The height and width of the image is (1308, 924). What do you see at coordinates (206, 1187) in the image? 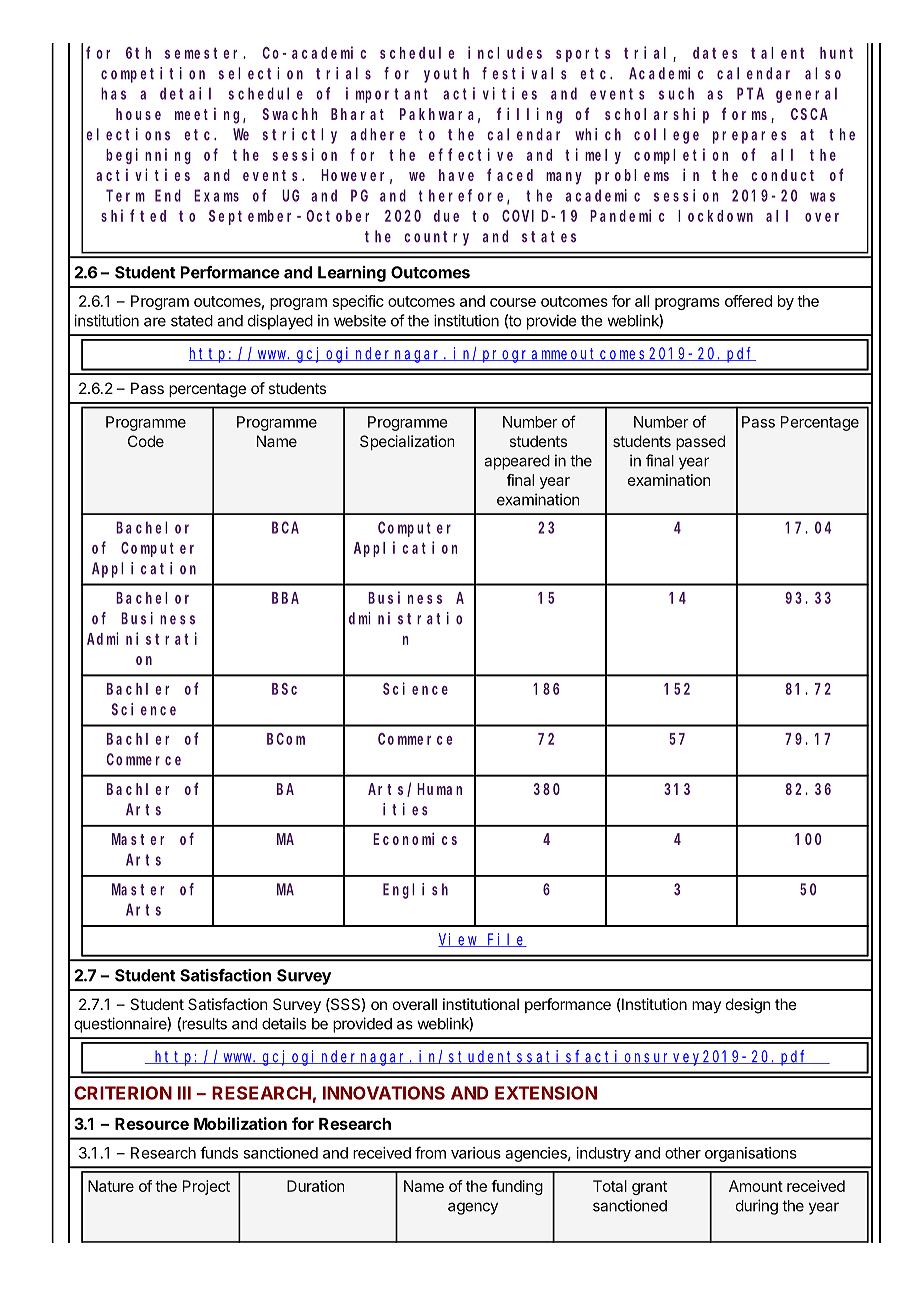
I see `Project` at bounding box center [206, 1187].
